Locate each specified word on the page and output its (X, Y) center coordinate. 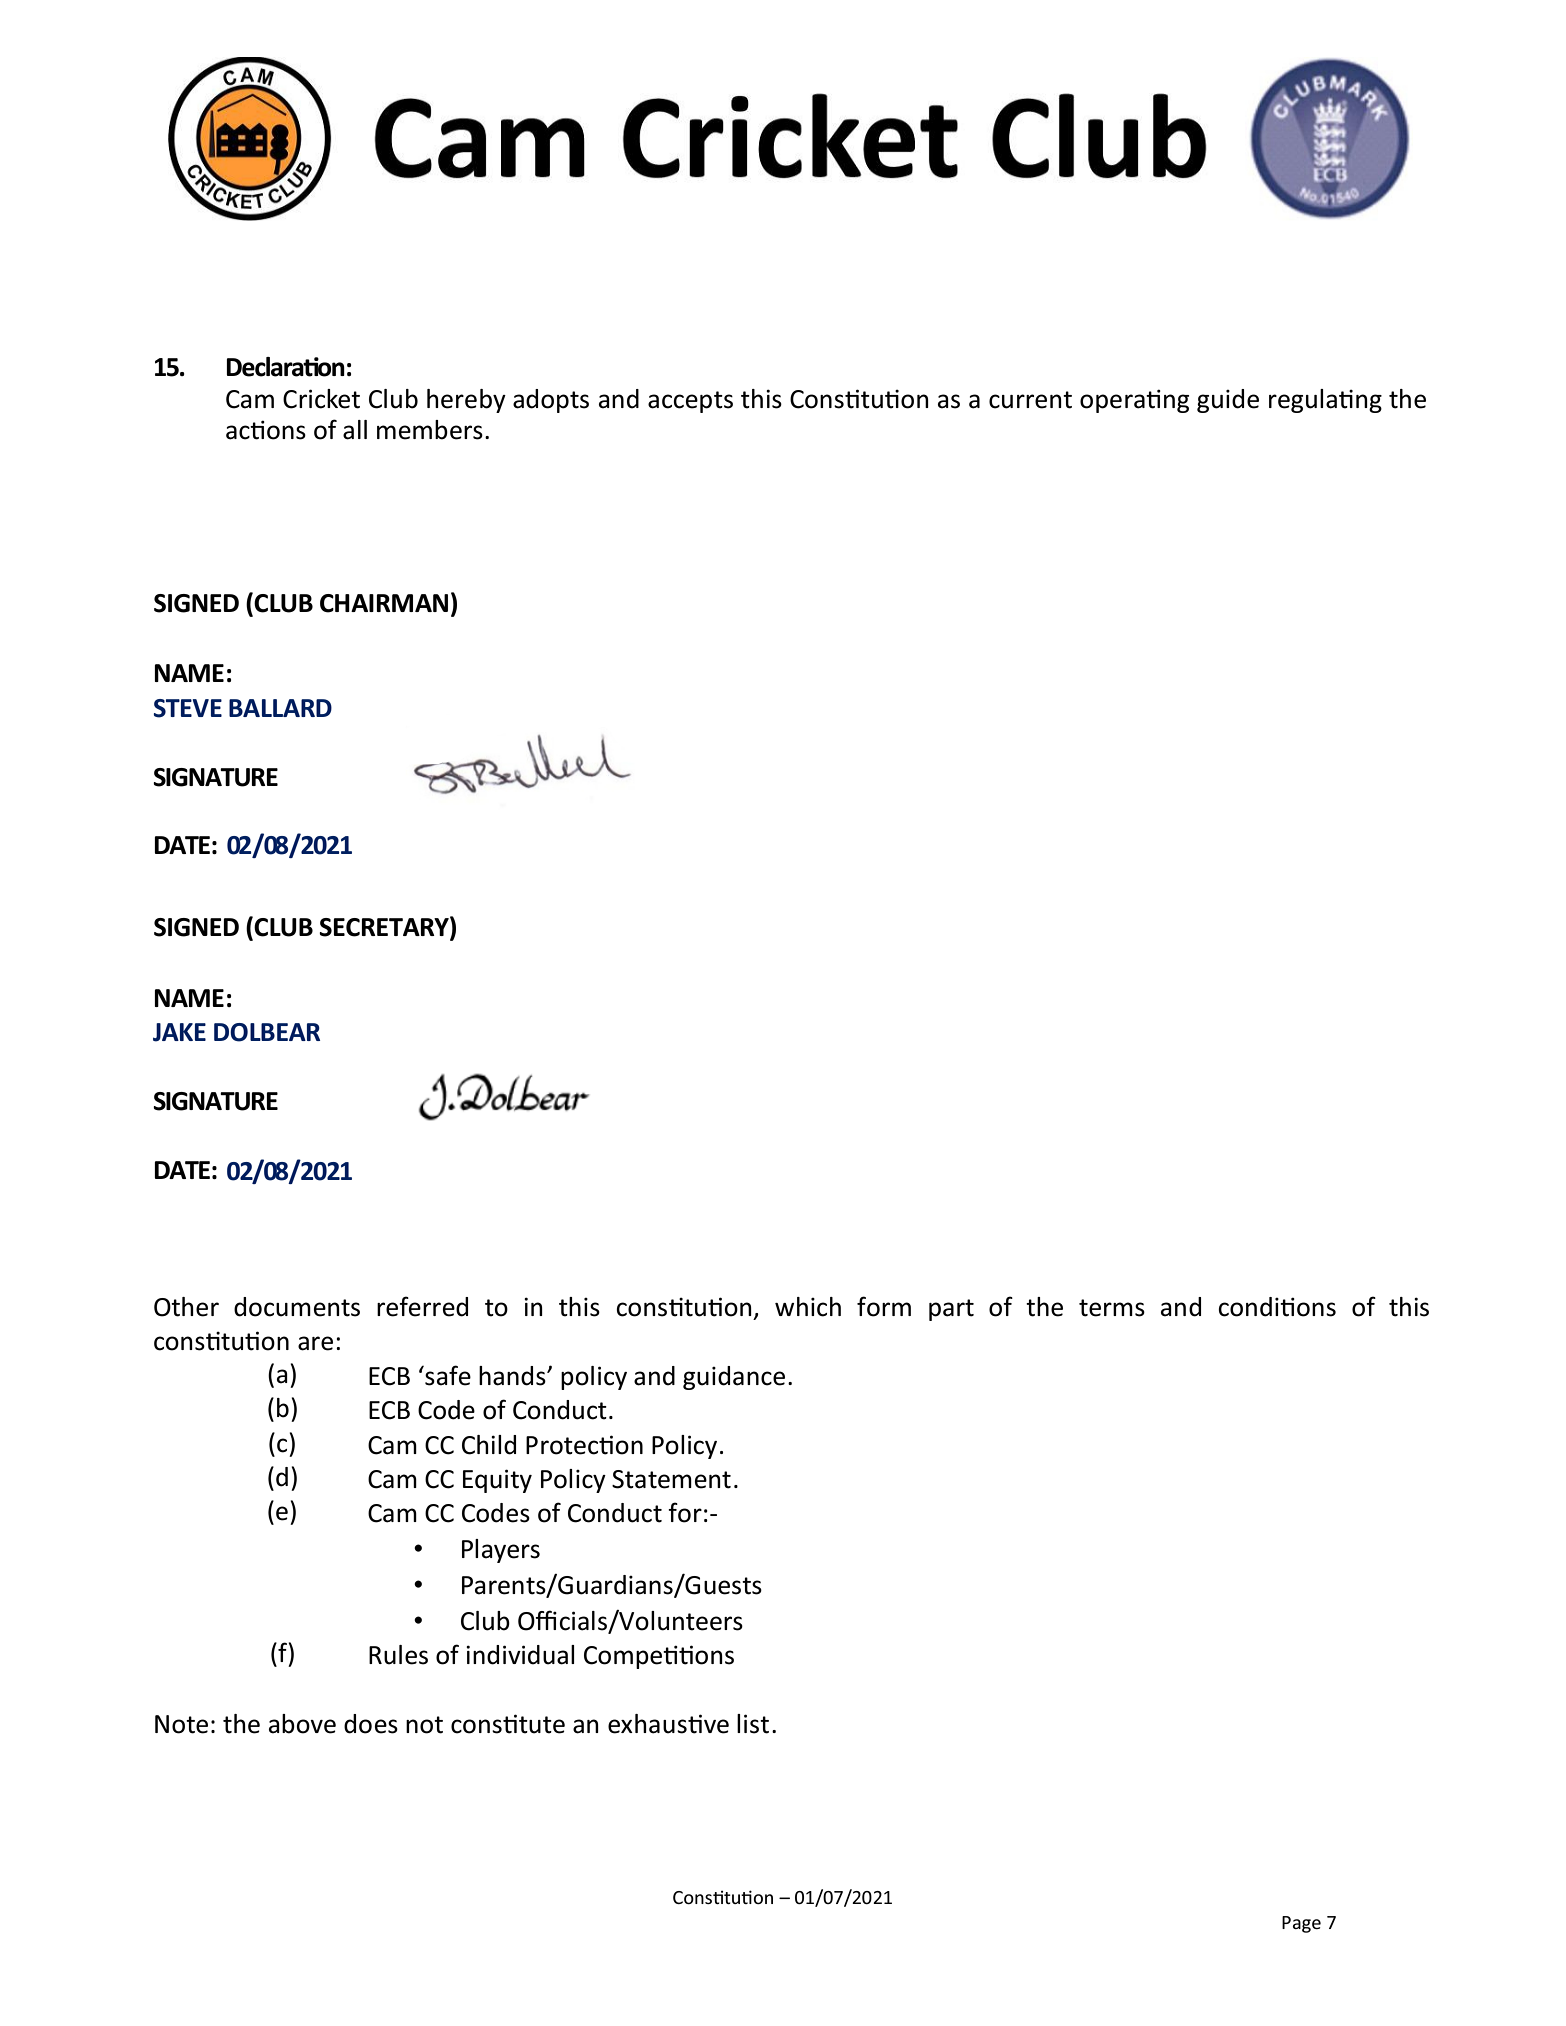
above (302, 1724)
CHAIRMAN (384, 603)
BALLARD (280, 708)
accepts (690, 402)
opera (1113, 403)
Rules (398, 1655)
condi (1249, 1307)
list (753, 1724)
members (430, 430)
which (808, 1307)
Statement (671, 1479)
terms (1112, 1308)
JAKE (179, 1032)
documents (297, 1307)
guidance (734, 1378)
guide (1228, 401)
